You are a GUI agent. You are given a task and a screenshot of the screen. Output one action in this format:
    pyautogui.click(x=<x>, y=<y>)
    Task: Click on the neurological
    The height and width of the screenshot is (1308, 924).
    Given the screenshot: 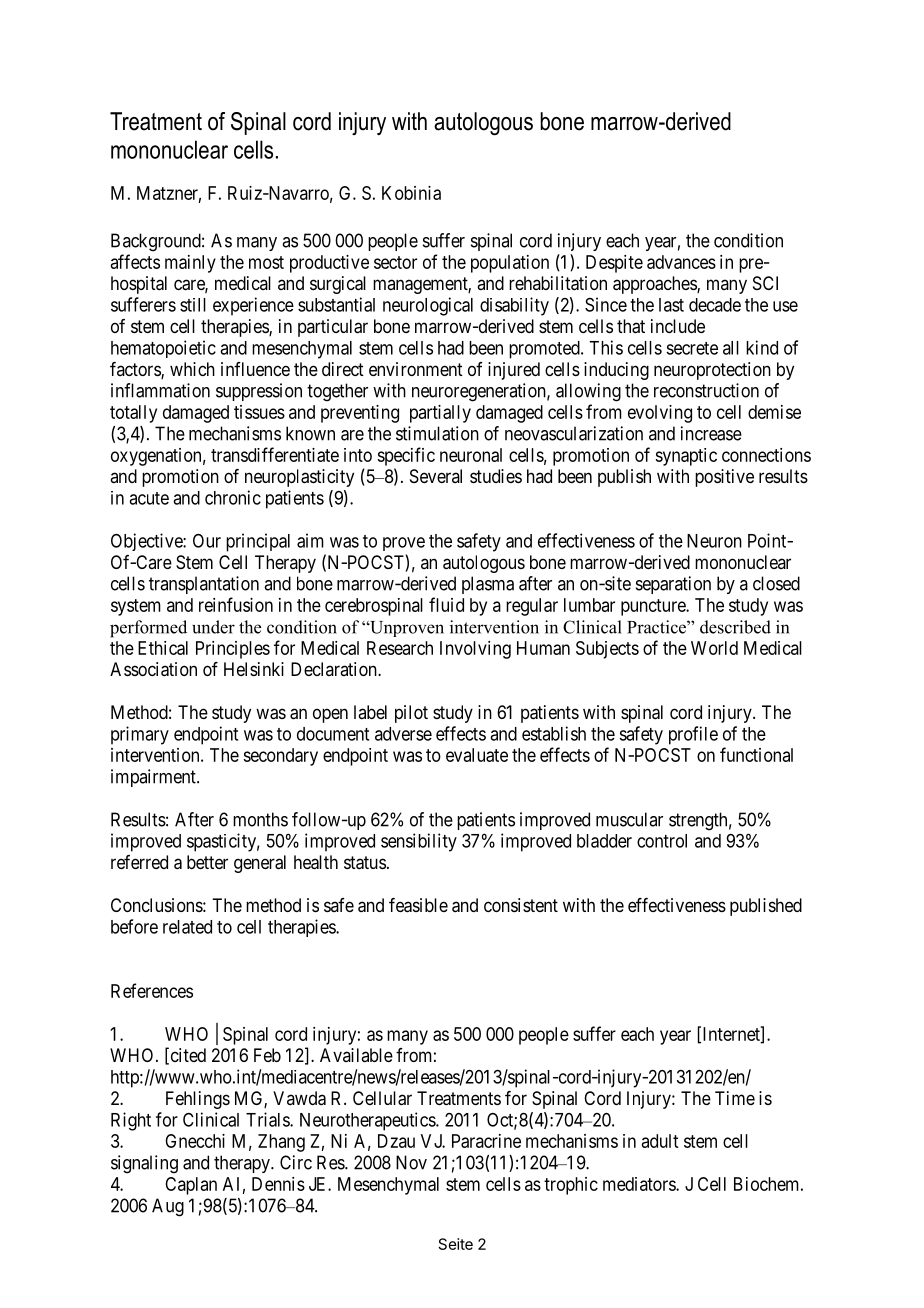 What is the action you would take?
    pyautogui.click(x=428, y=306)
